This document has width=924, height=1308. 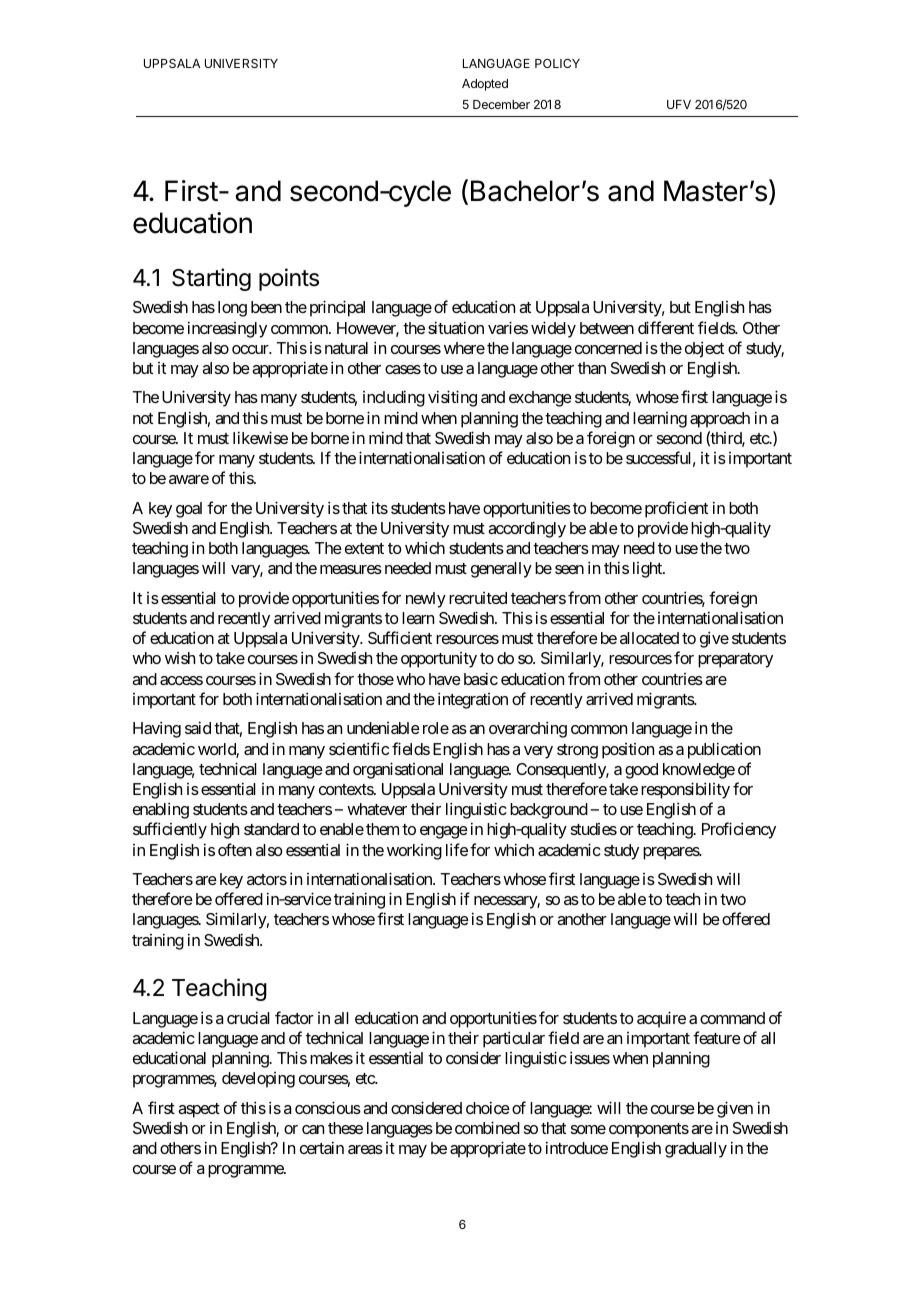 I want to click on gradually, so click(x=696, y=1150).
